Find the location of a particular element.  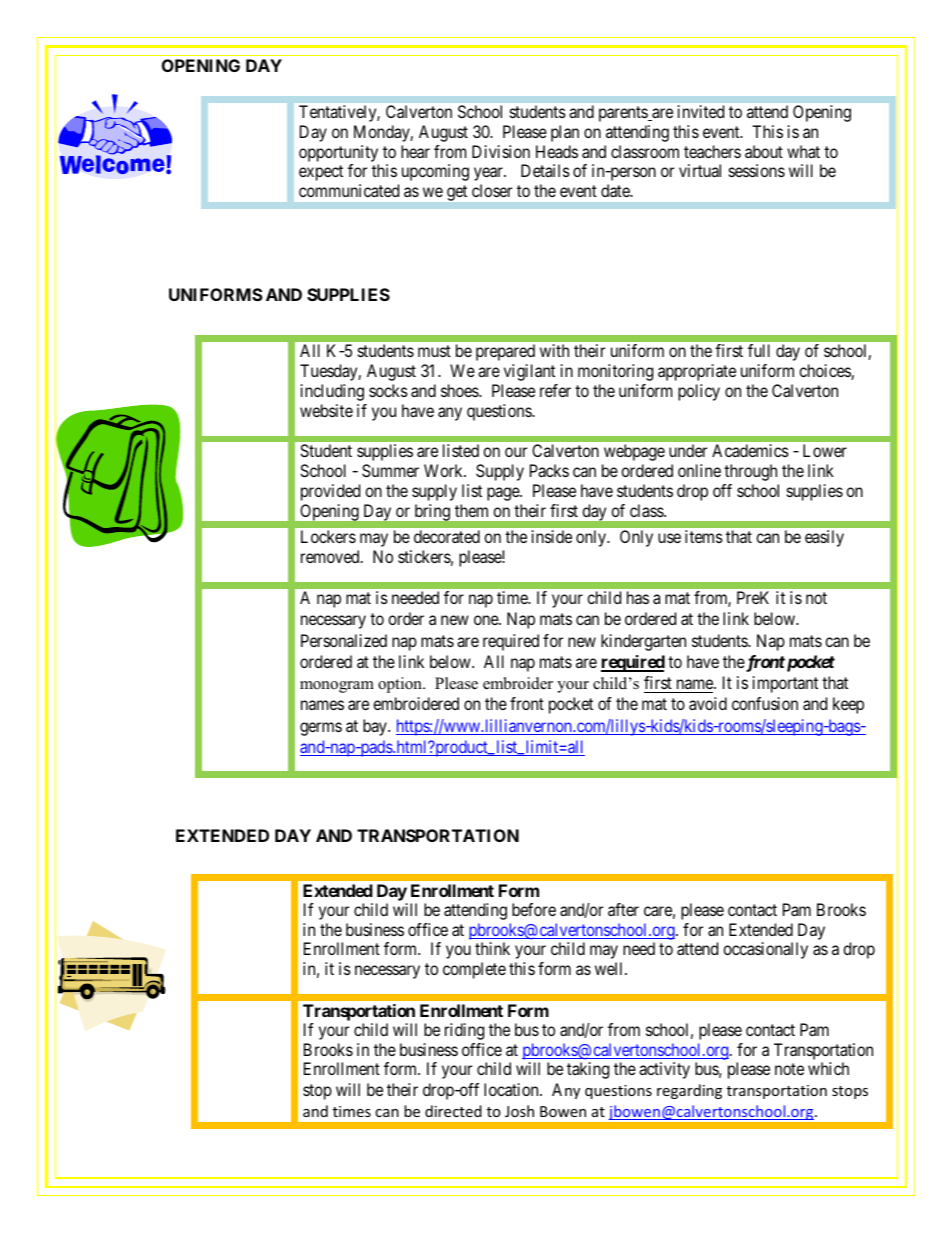

note is located at coordinates (789, 1069).
